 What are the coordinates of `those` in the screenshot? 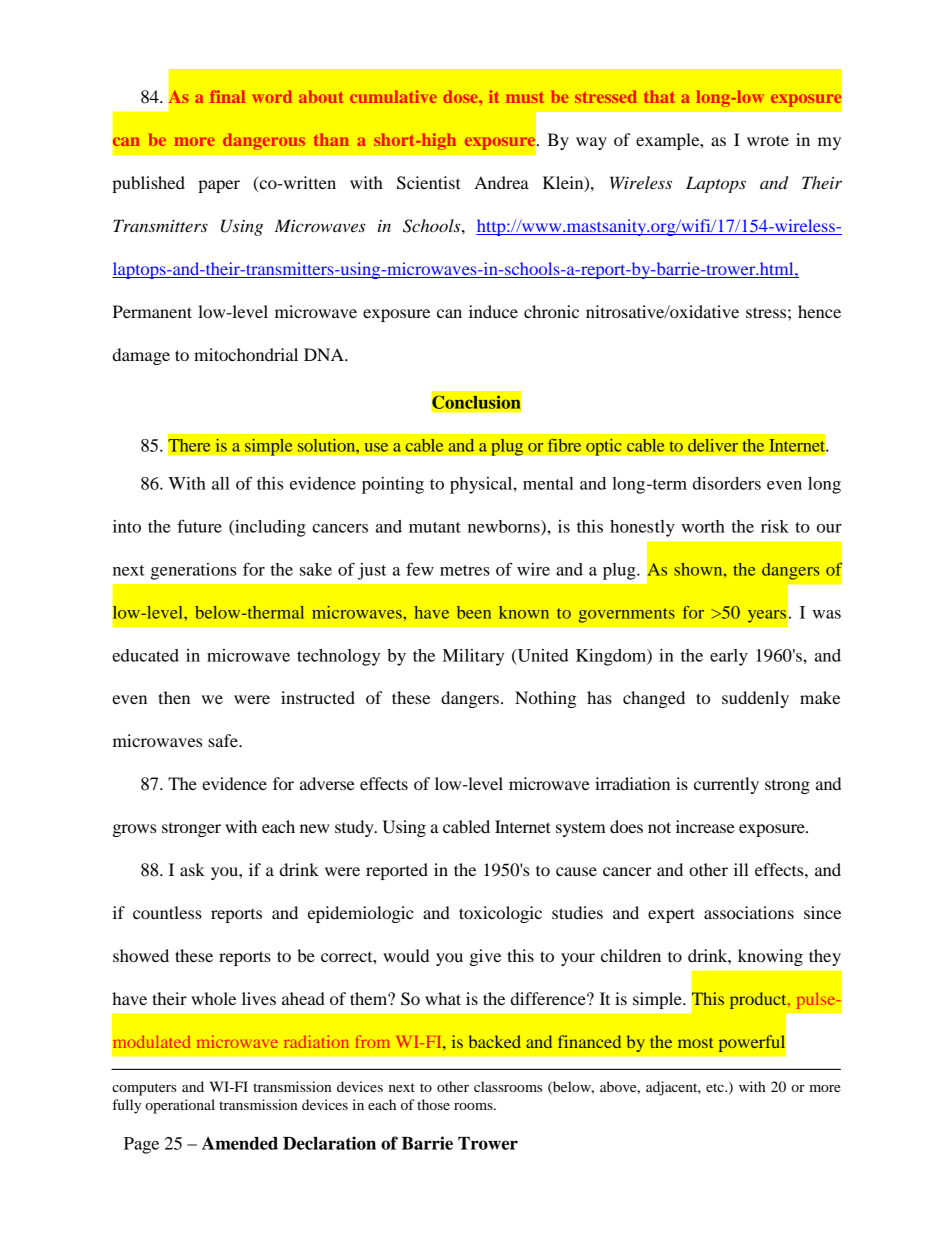 It's located at (433, 1104).
